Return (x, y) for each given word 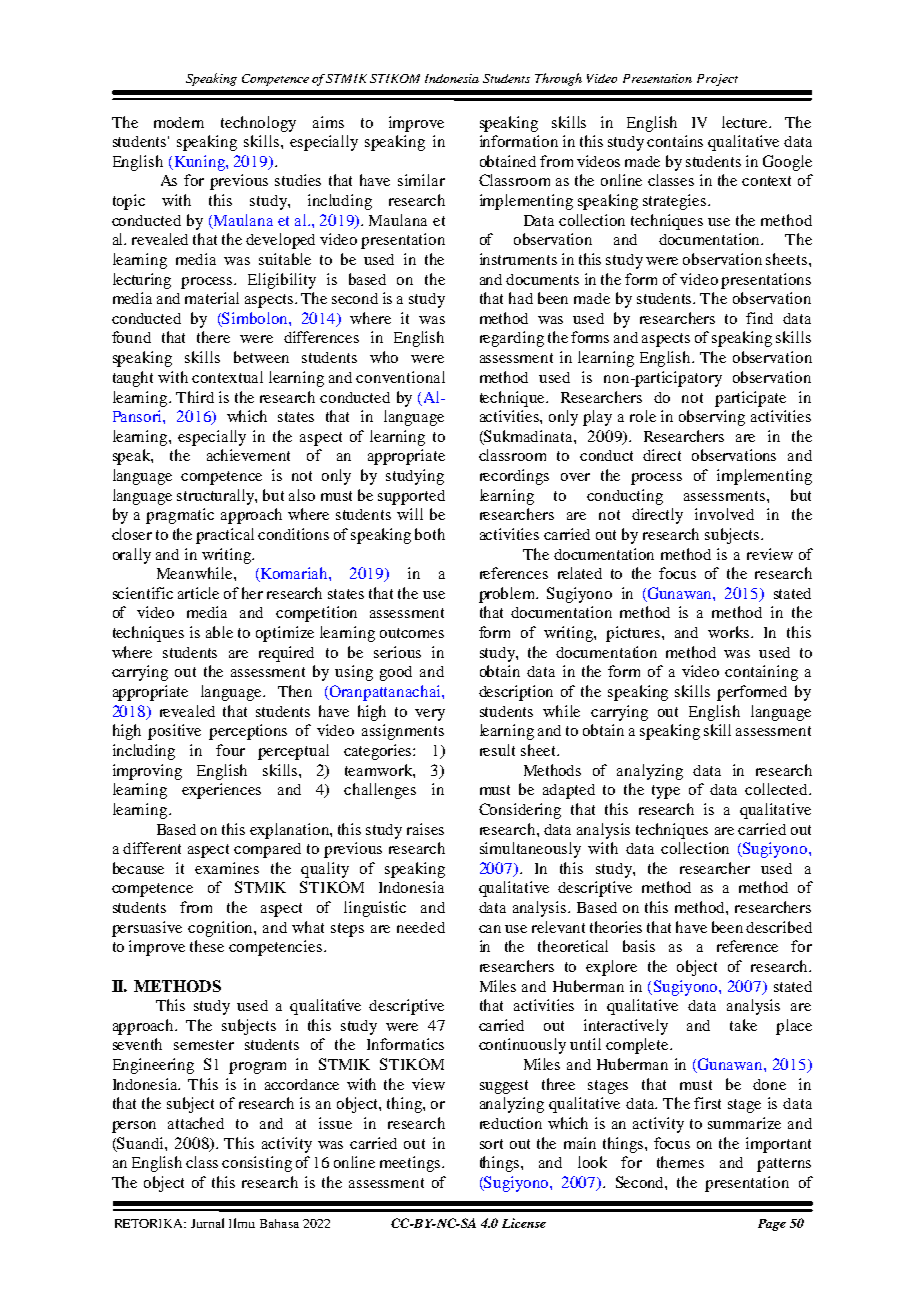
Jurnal (207, 1223)
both (430, 534)
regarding (512, 339)
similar (421, 180)
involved (724, 514)
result (497, 750)
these (207, 946)
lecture (746, 122)
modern (179, 122)
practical (225, 536)
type (666, 792)
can (490, 929)
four (230, 750)
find (759, 318)
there (213, 337)
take (743, 1025)
